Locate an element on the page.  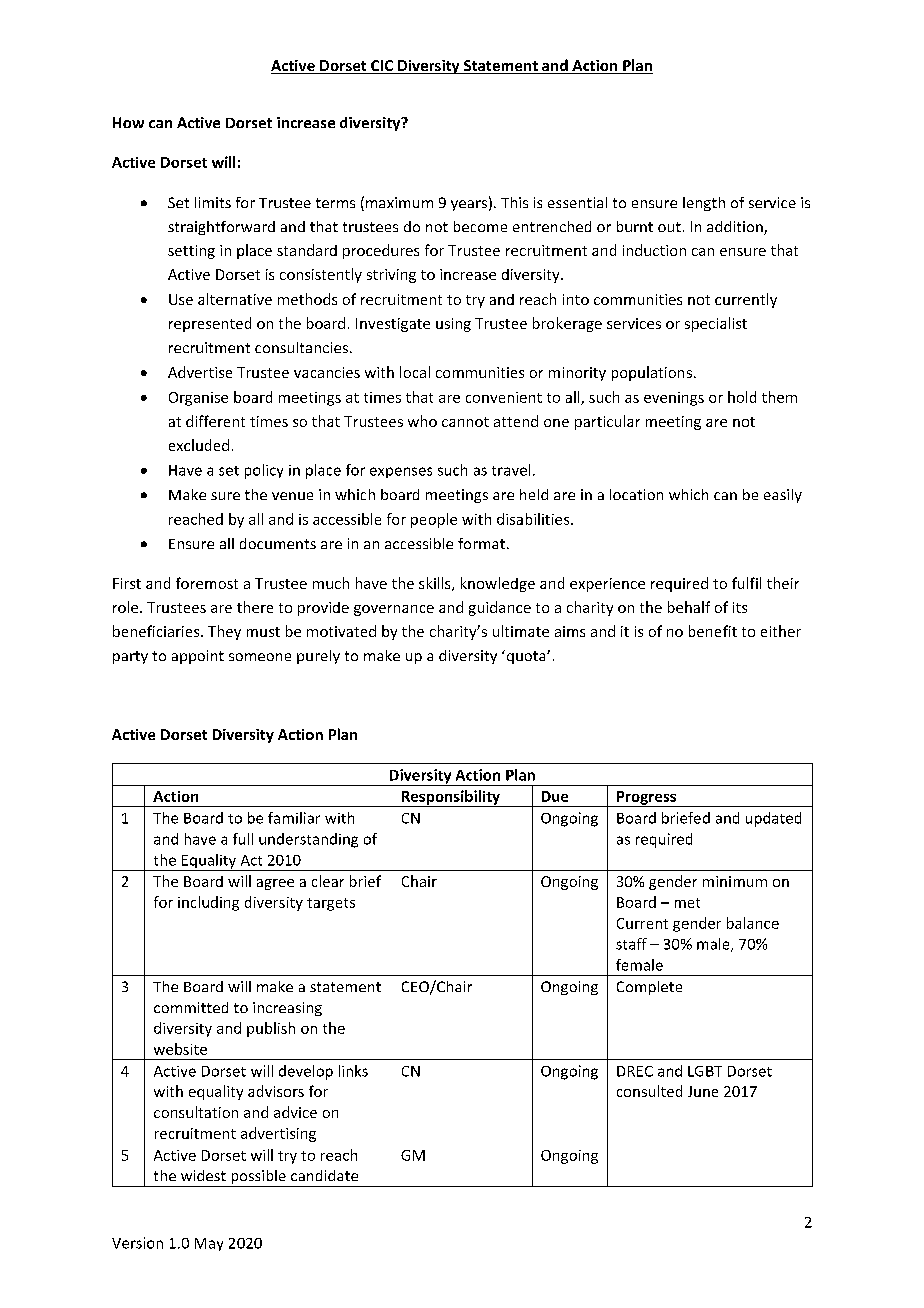
candidate is located at coordinates (324, 1175).
